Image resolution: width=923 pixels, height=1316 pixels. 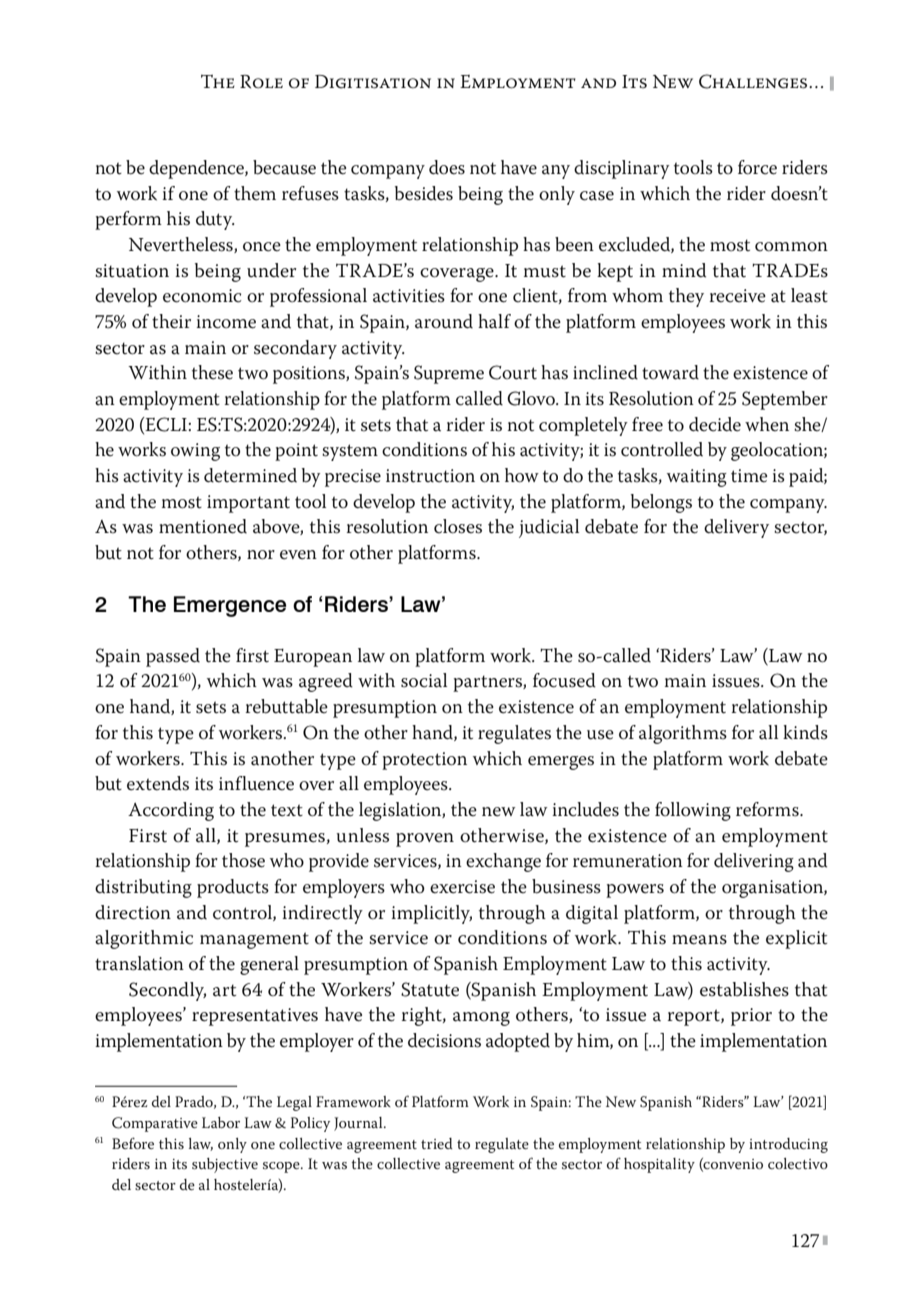 What do you see at coordinates (788, 1145) in the screenshot?
I see `introducing` at bounding box center [788, 1145].
